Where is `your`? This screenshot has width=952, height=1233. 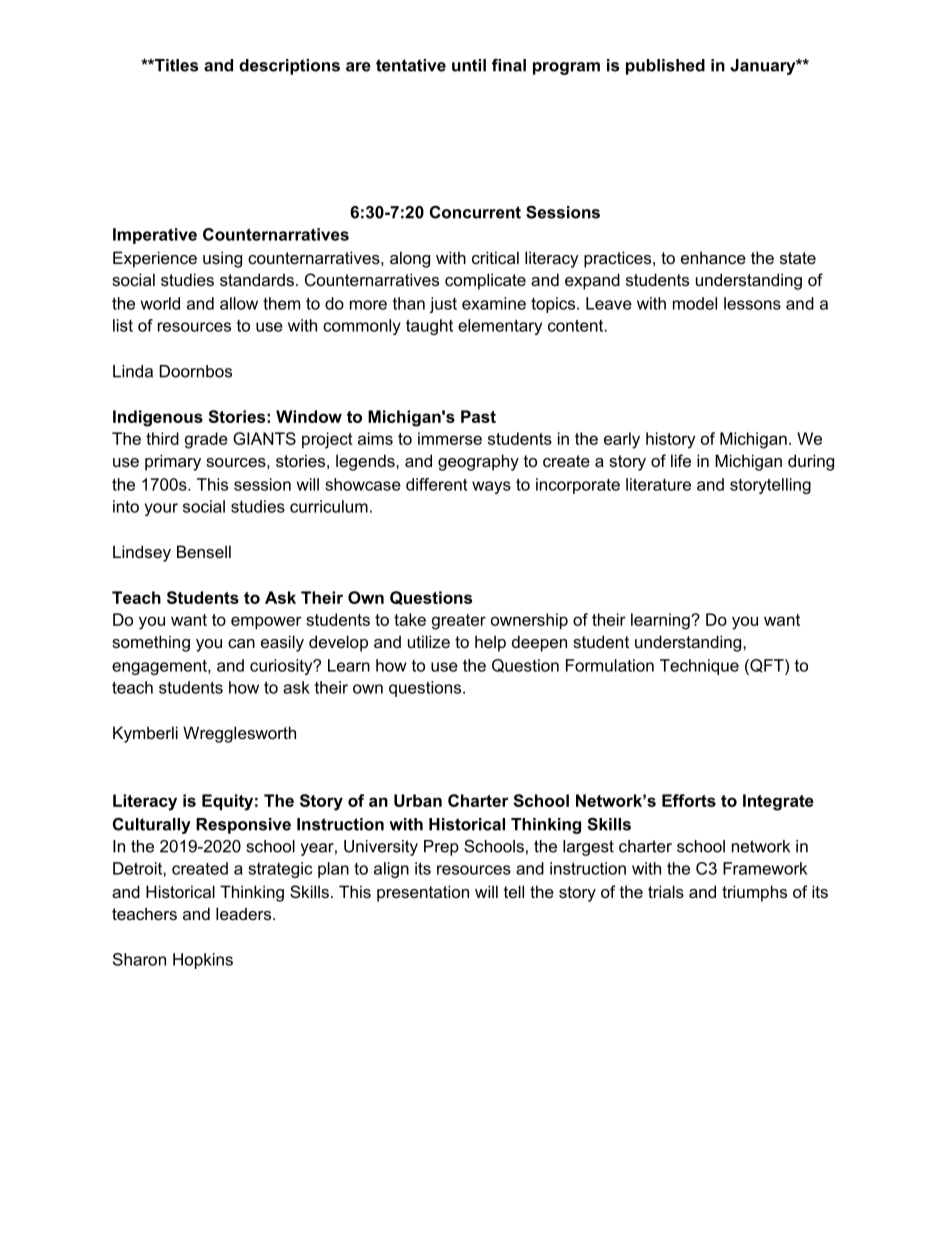 your is located at coordinates (161, 509).
